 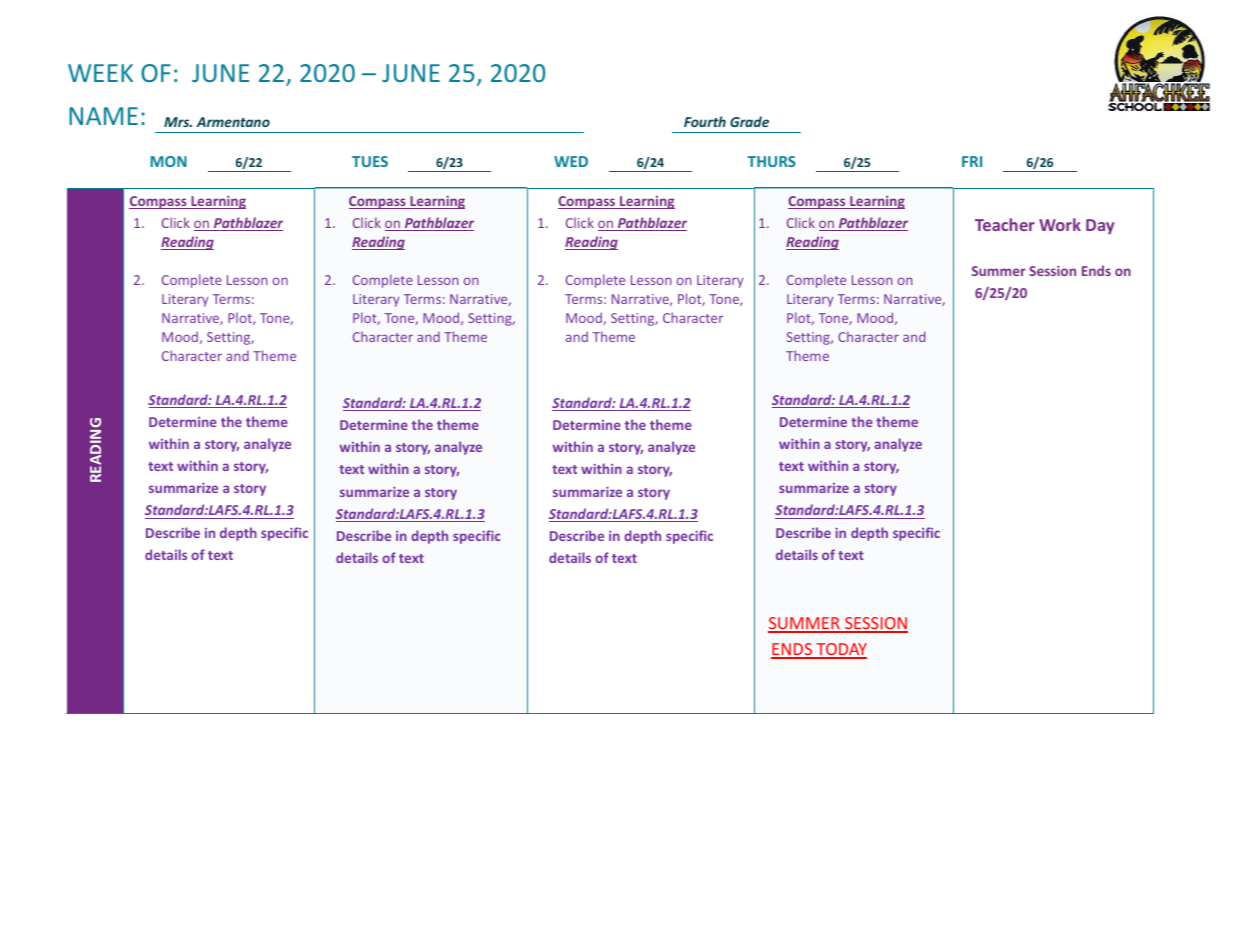 I want to click on Fourth, so click(x=705, y=121).
